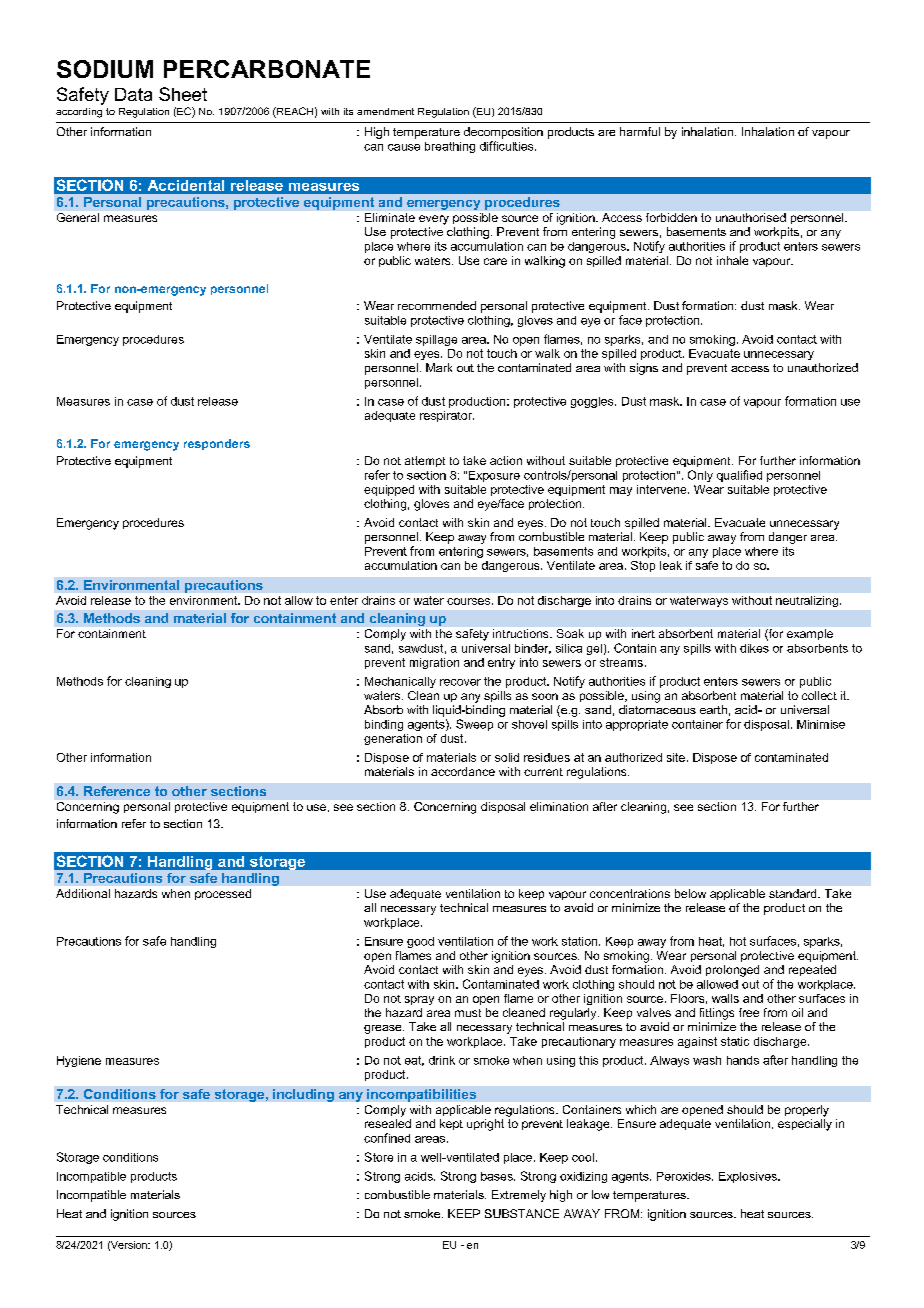 The height and width of the document is (1308, 924). I want to click on breathing, so click(450, 147).
